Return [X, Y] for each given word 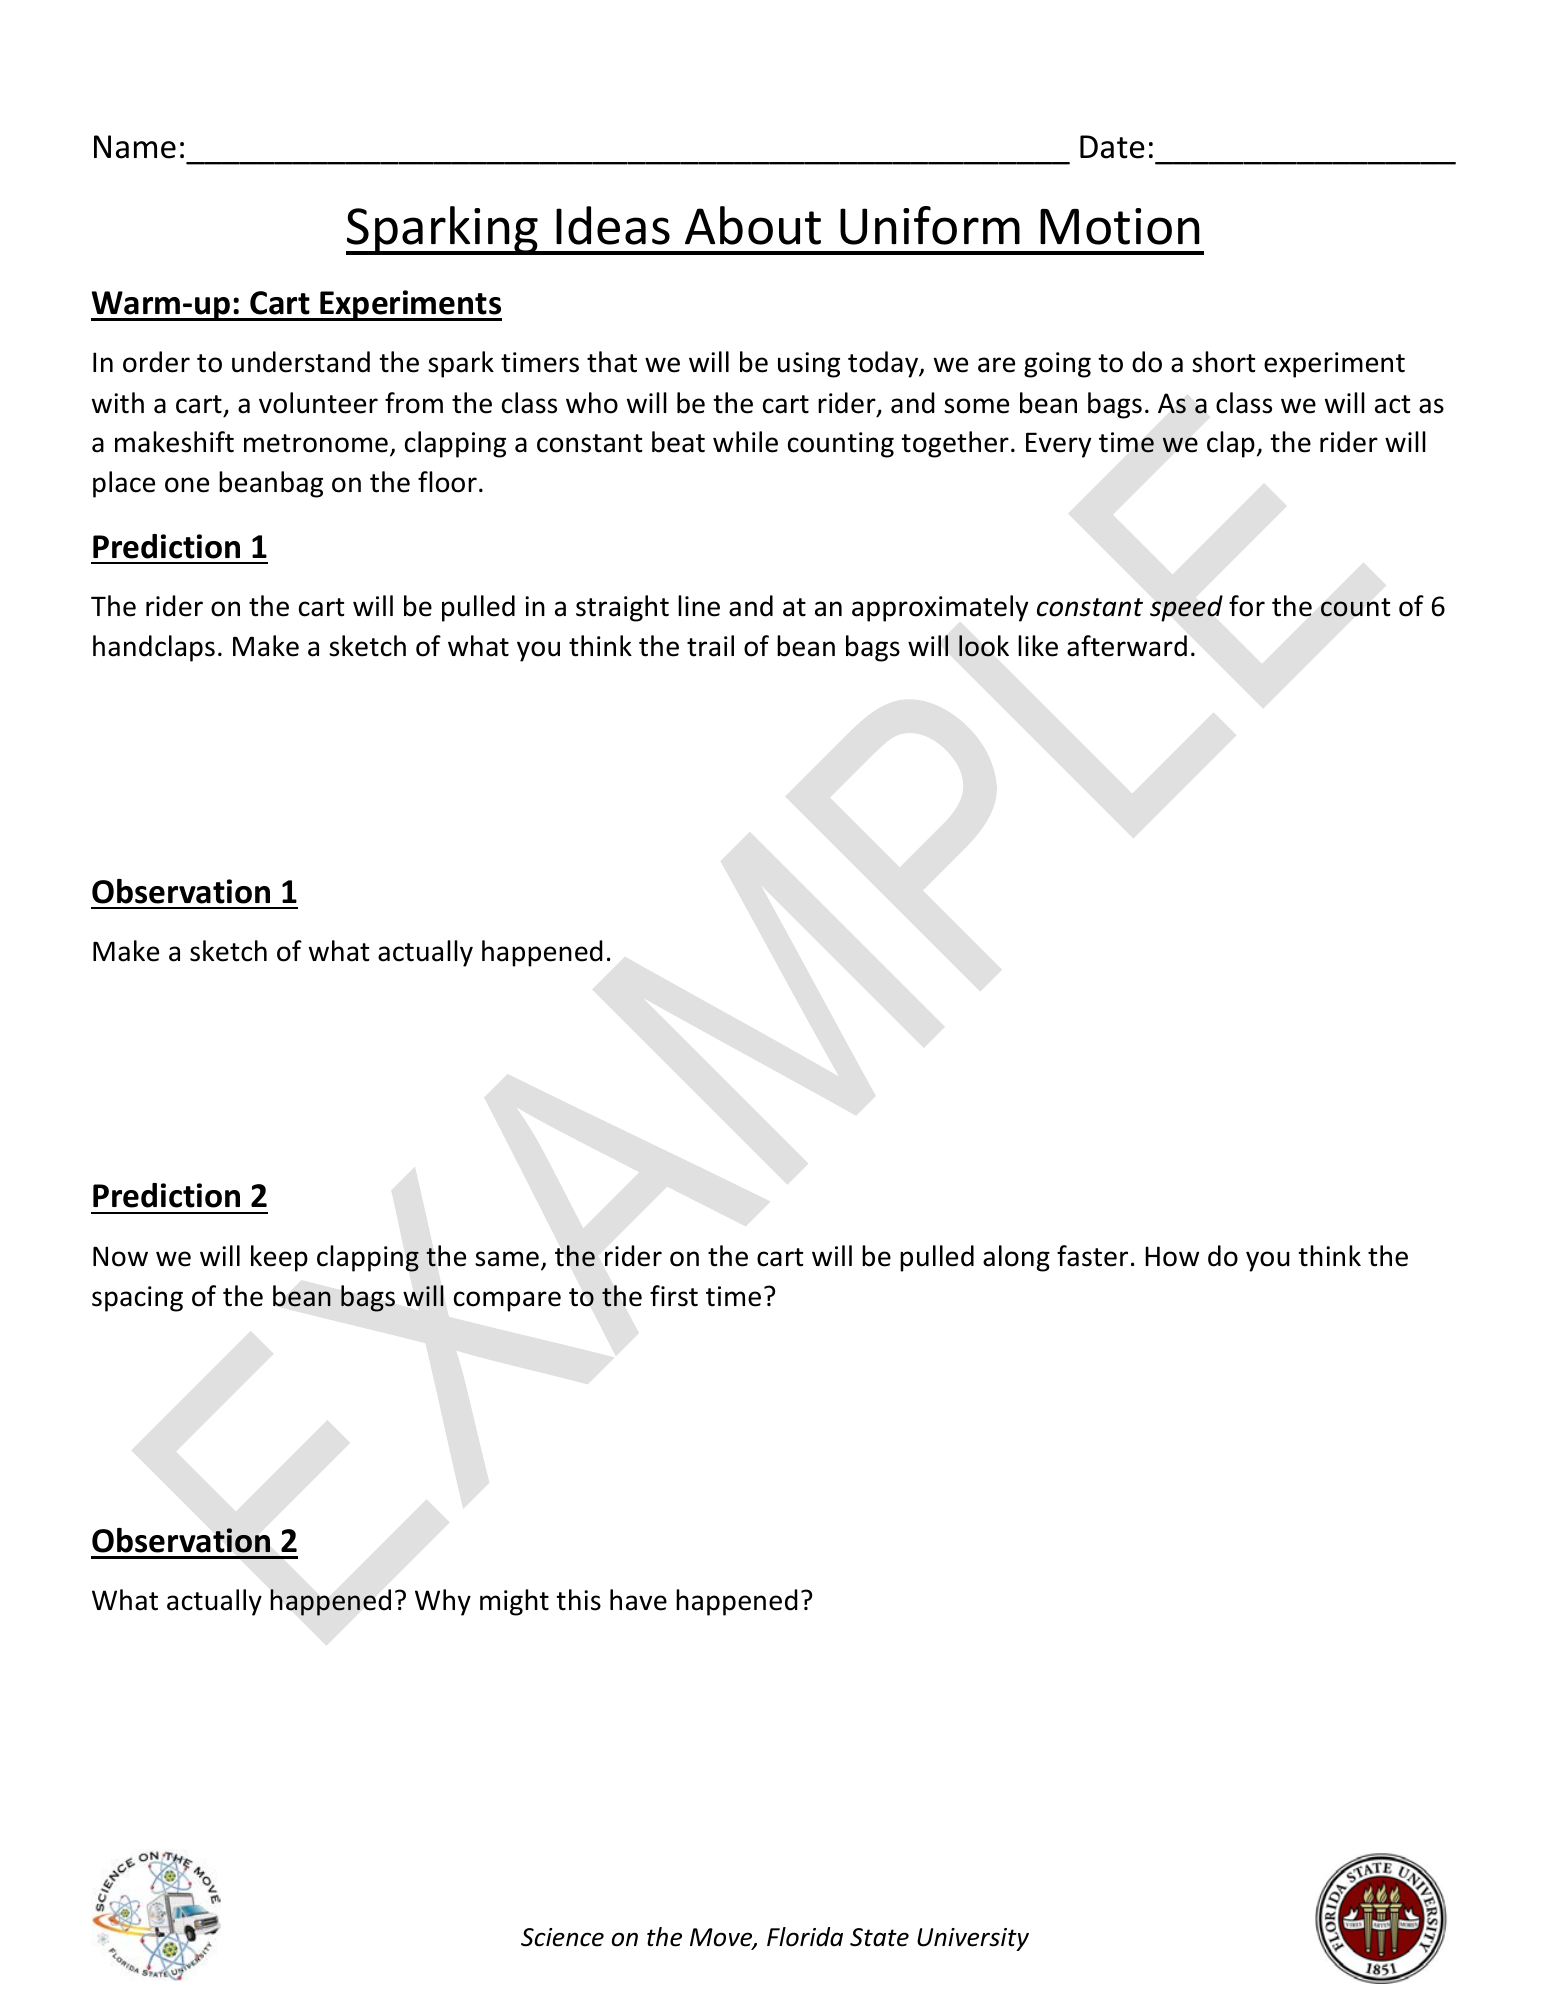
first [674, 1296]
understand [301, 362]
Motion [1120, 226]
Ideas [613, 225]
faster [1092, 1256]
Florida [805, 1937]
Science [562, 1937]
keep [279, 1258]
